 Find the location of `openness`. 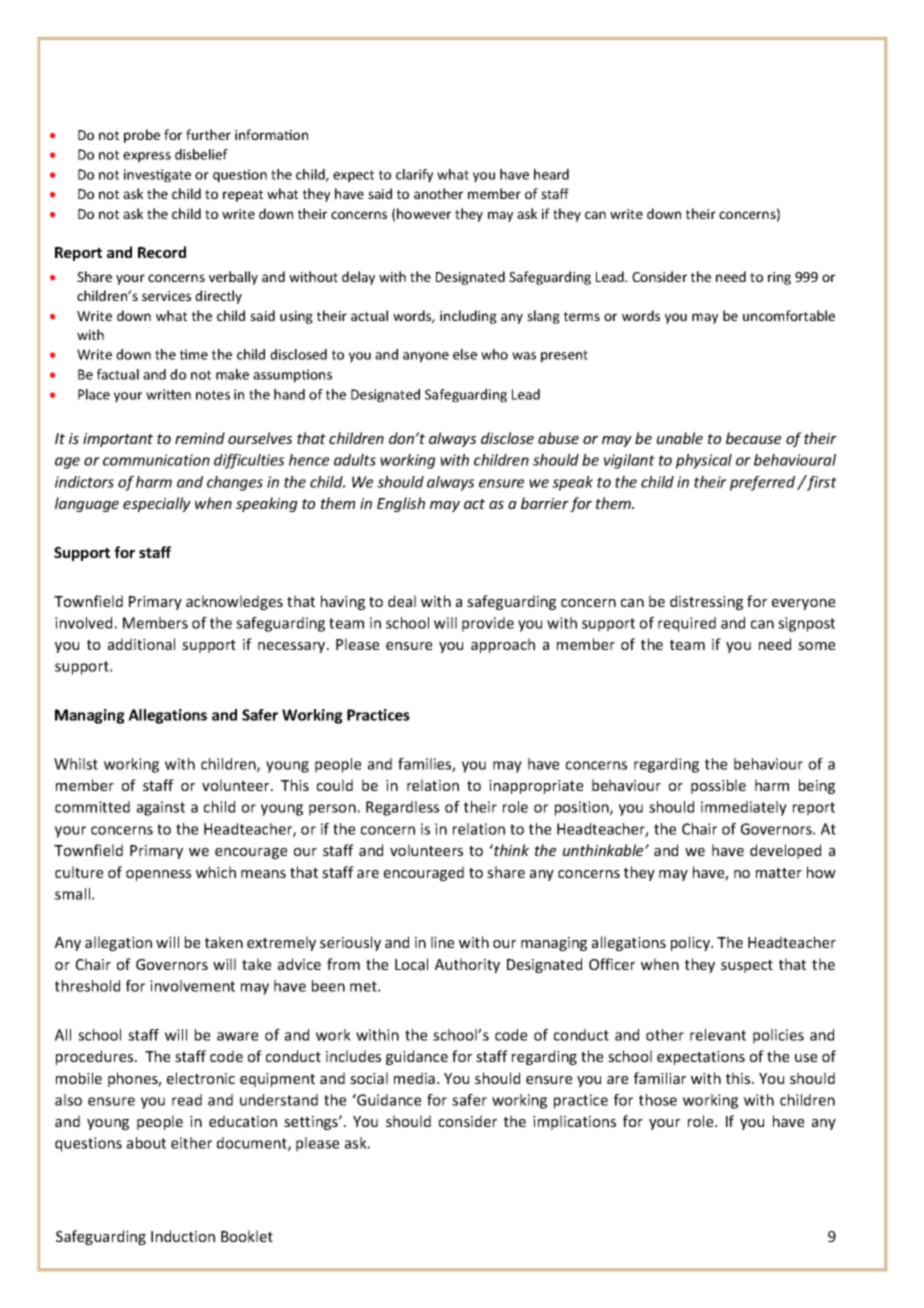

openness is located at coordinates (158, 875).
